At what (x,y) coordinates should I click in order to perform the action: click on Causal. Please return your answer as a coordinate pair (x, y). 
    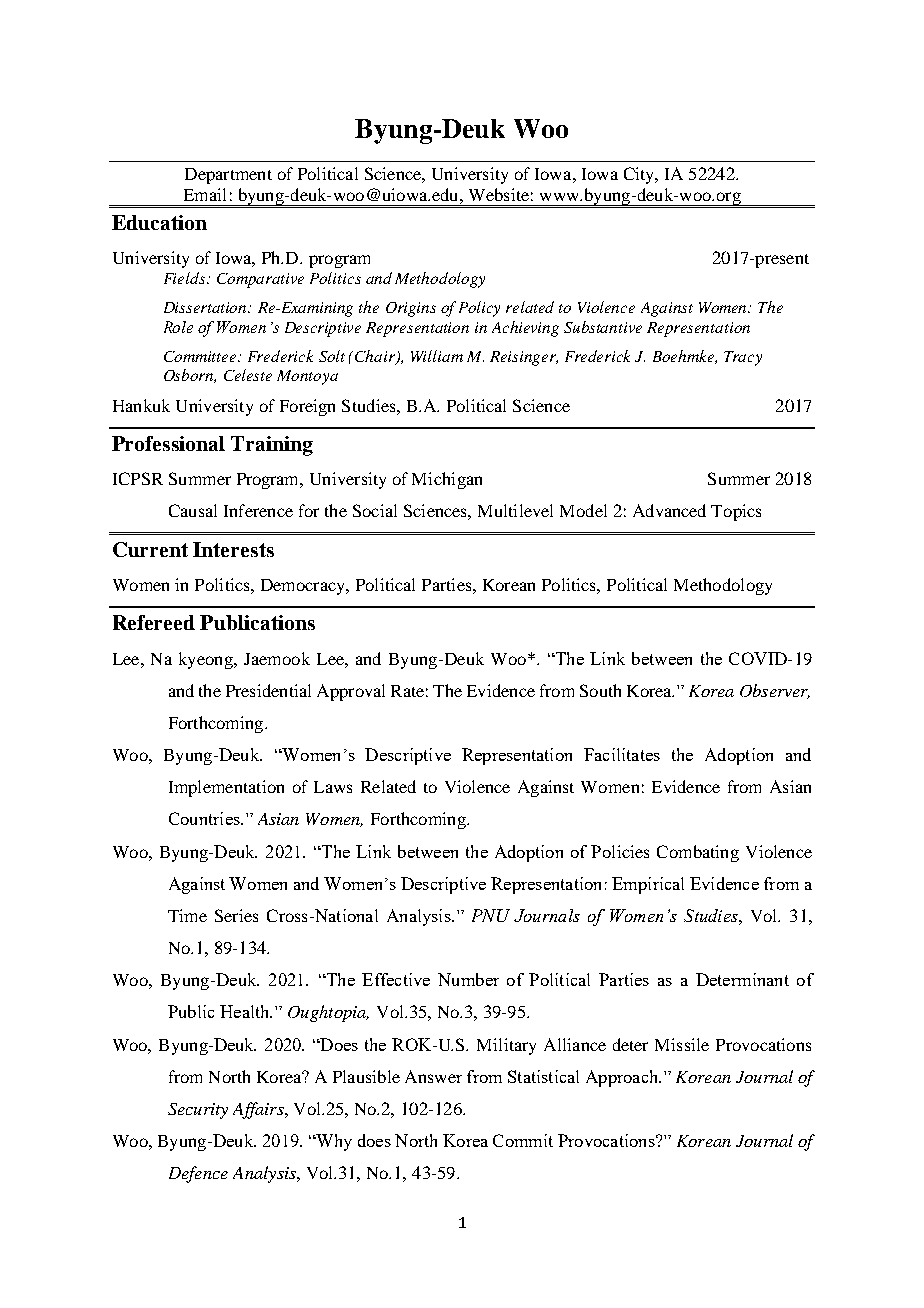
    Looking at the image, I should click on (193, 510).
